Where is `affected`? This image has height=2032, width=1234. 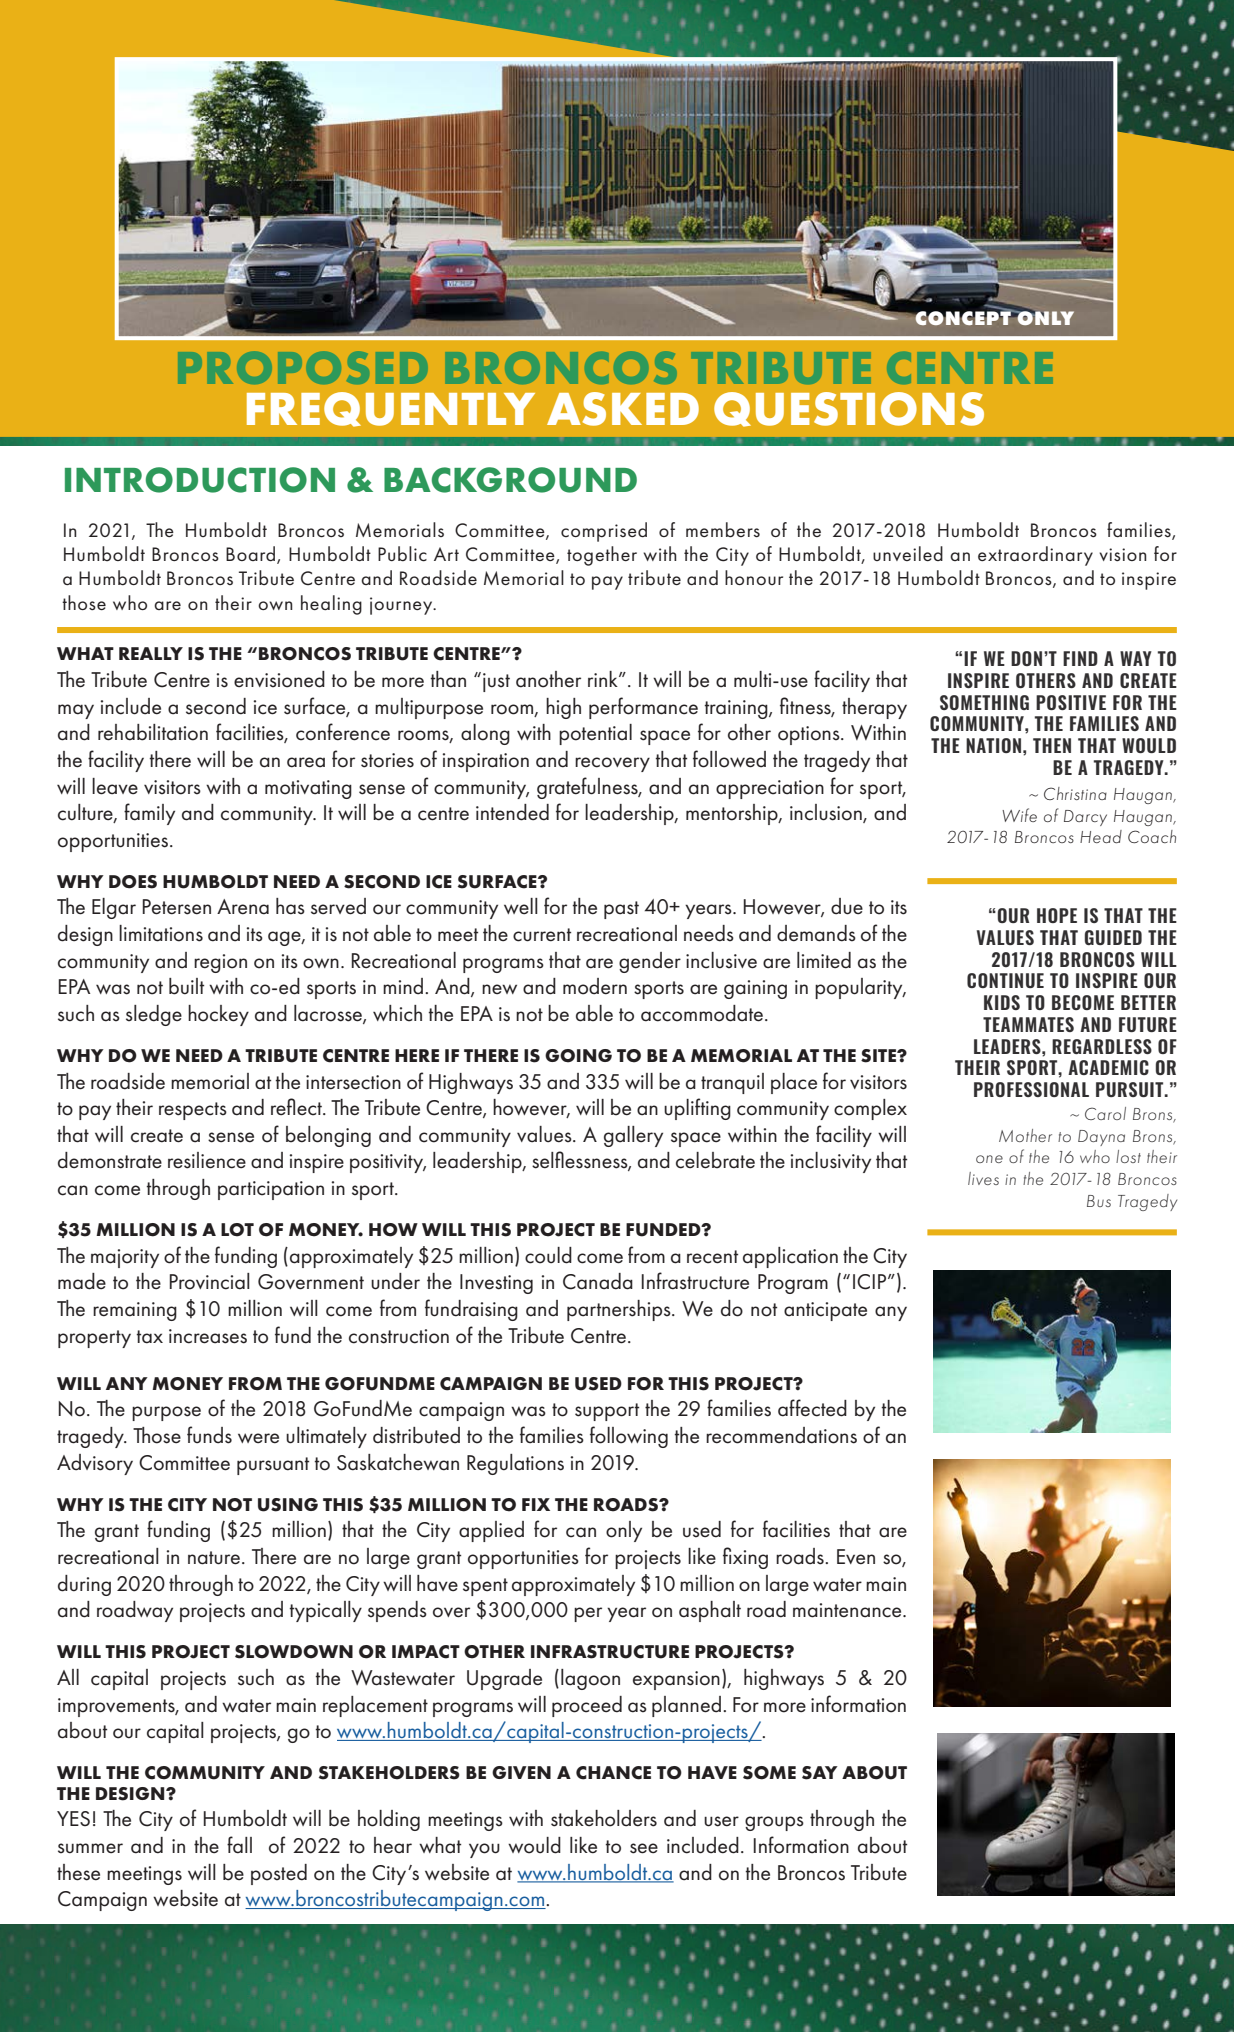 affected is located at coordinates (812, 1408).
